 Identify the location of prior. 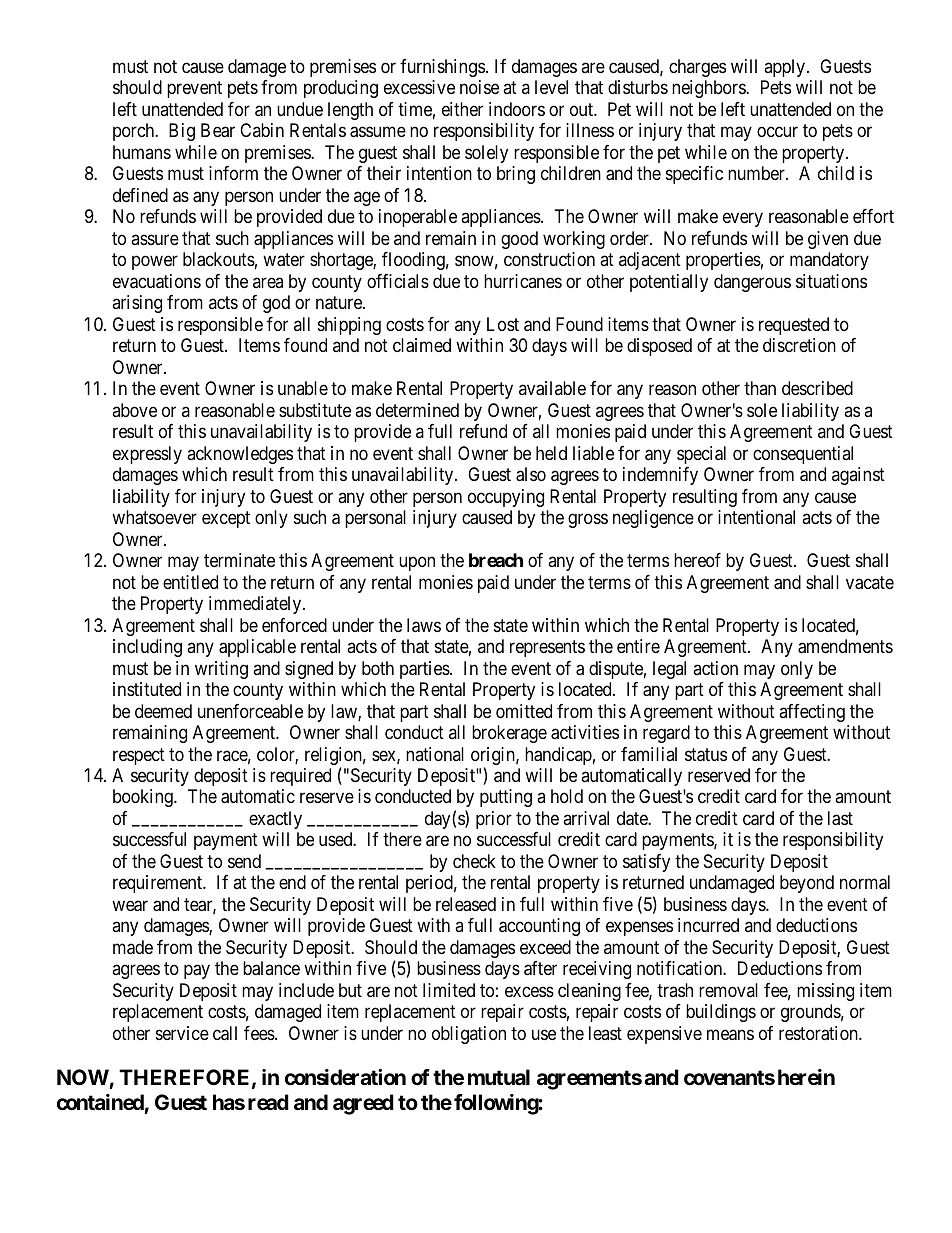
(494, 820).
